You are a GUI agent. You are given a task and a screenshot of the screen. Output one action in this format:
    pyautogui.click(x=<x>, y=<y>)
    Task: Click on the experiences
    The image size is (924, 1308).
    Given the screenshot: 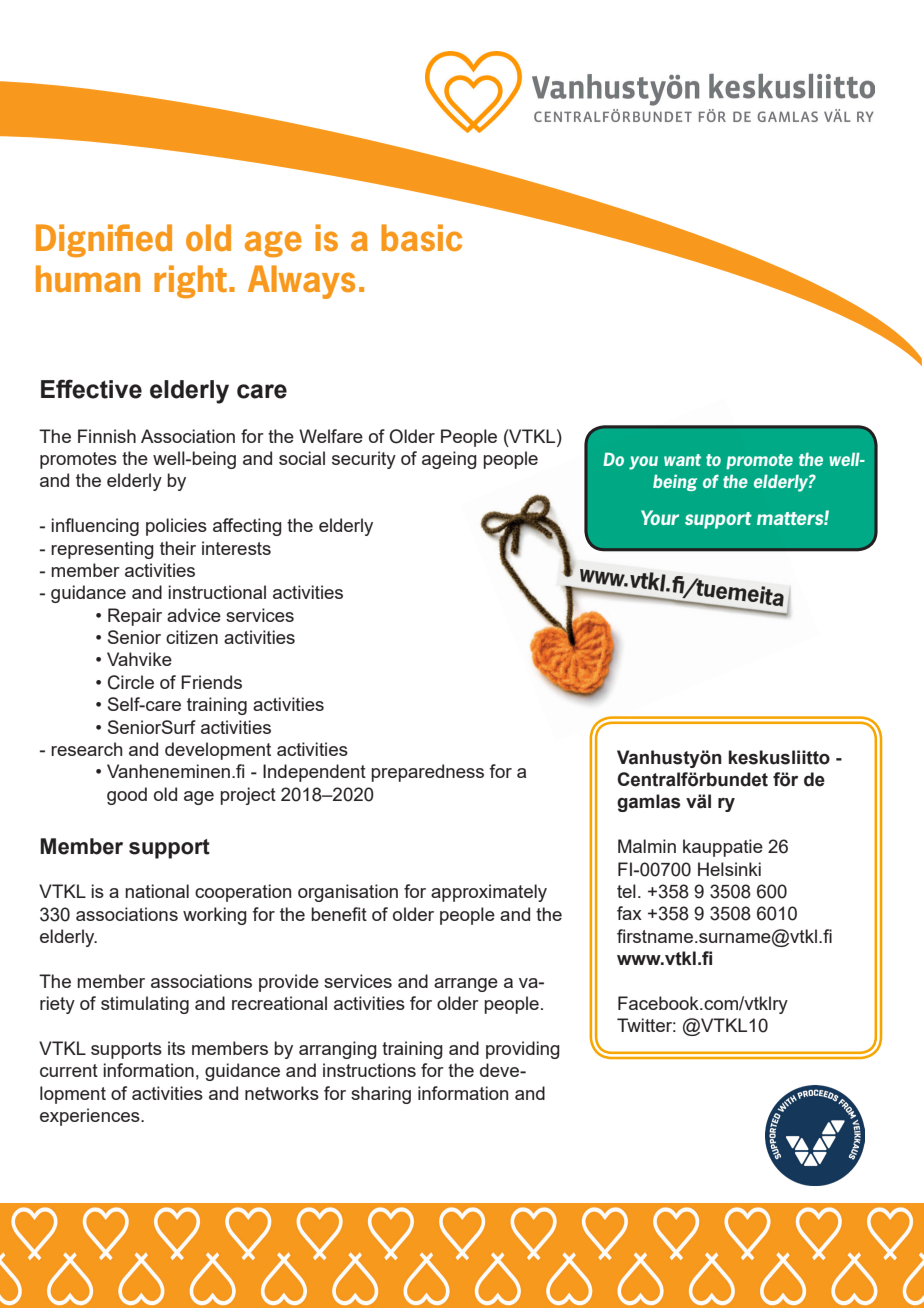 What is the action you would take?
    pyautogui.click(x=91, y=1117)
